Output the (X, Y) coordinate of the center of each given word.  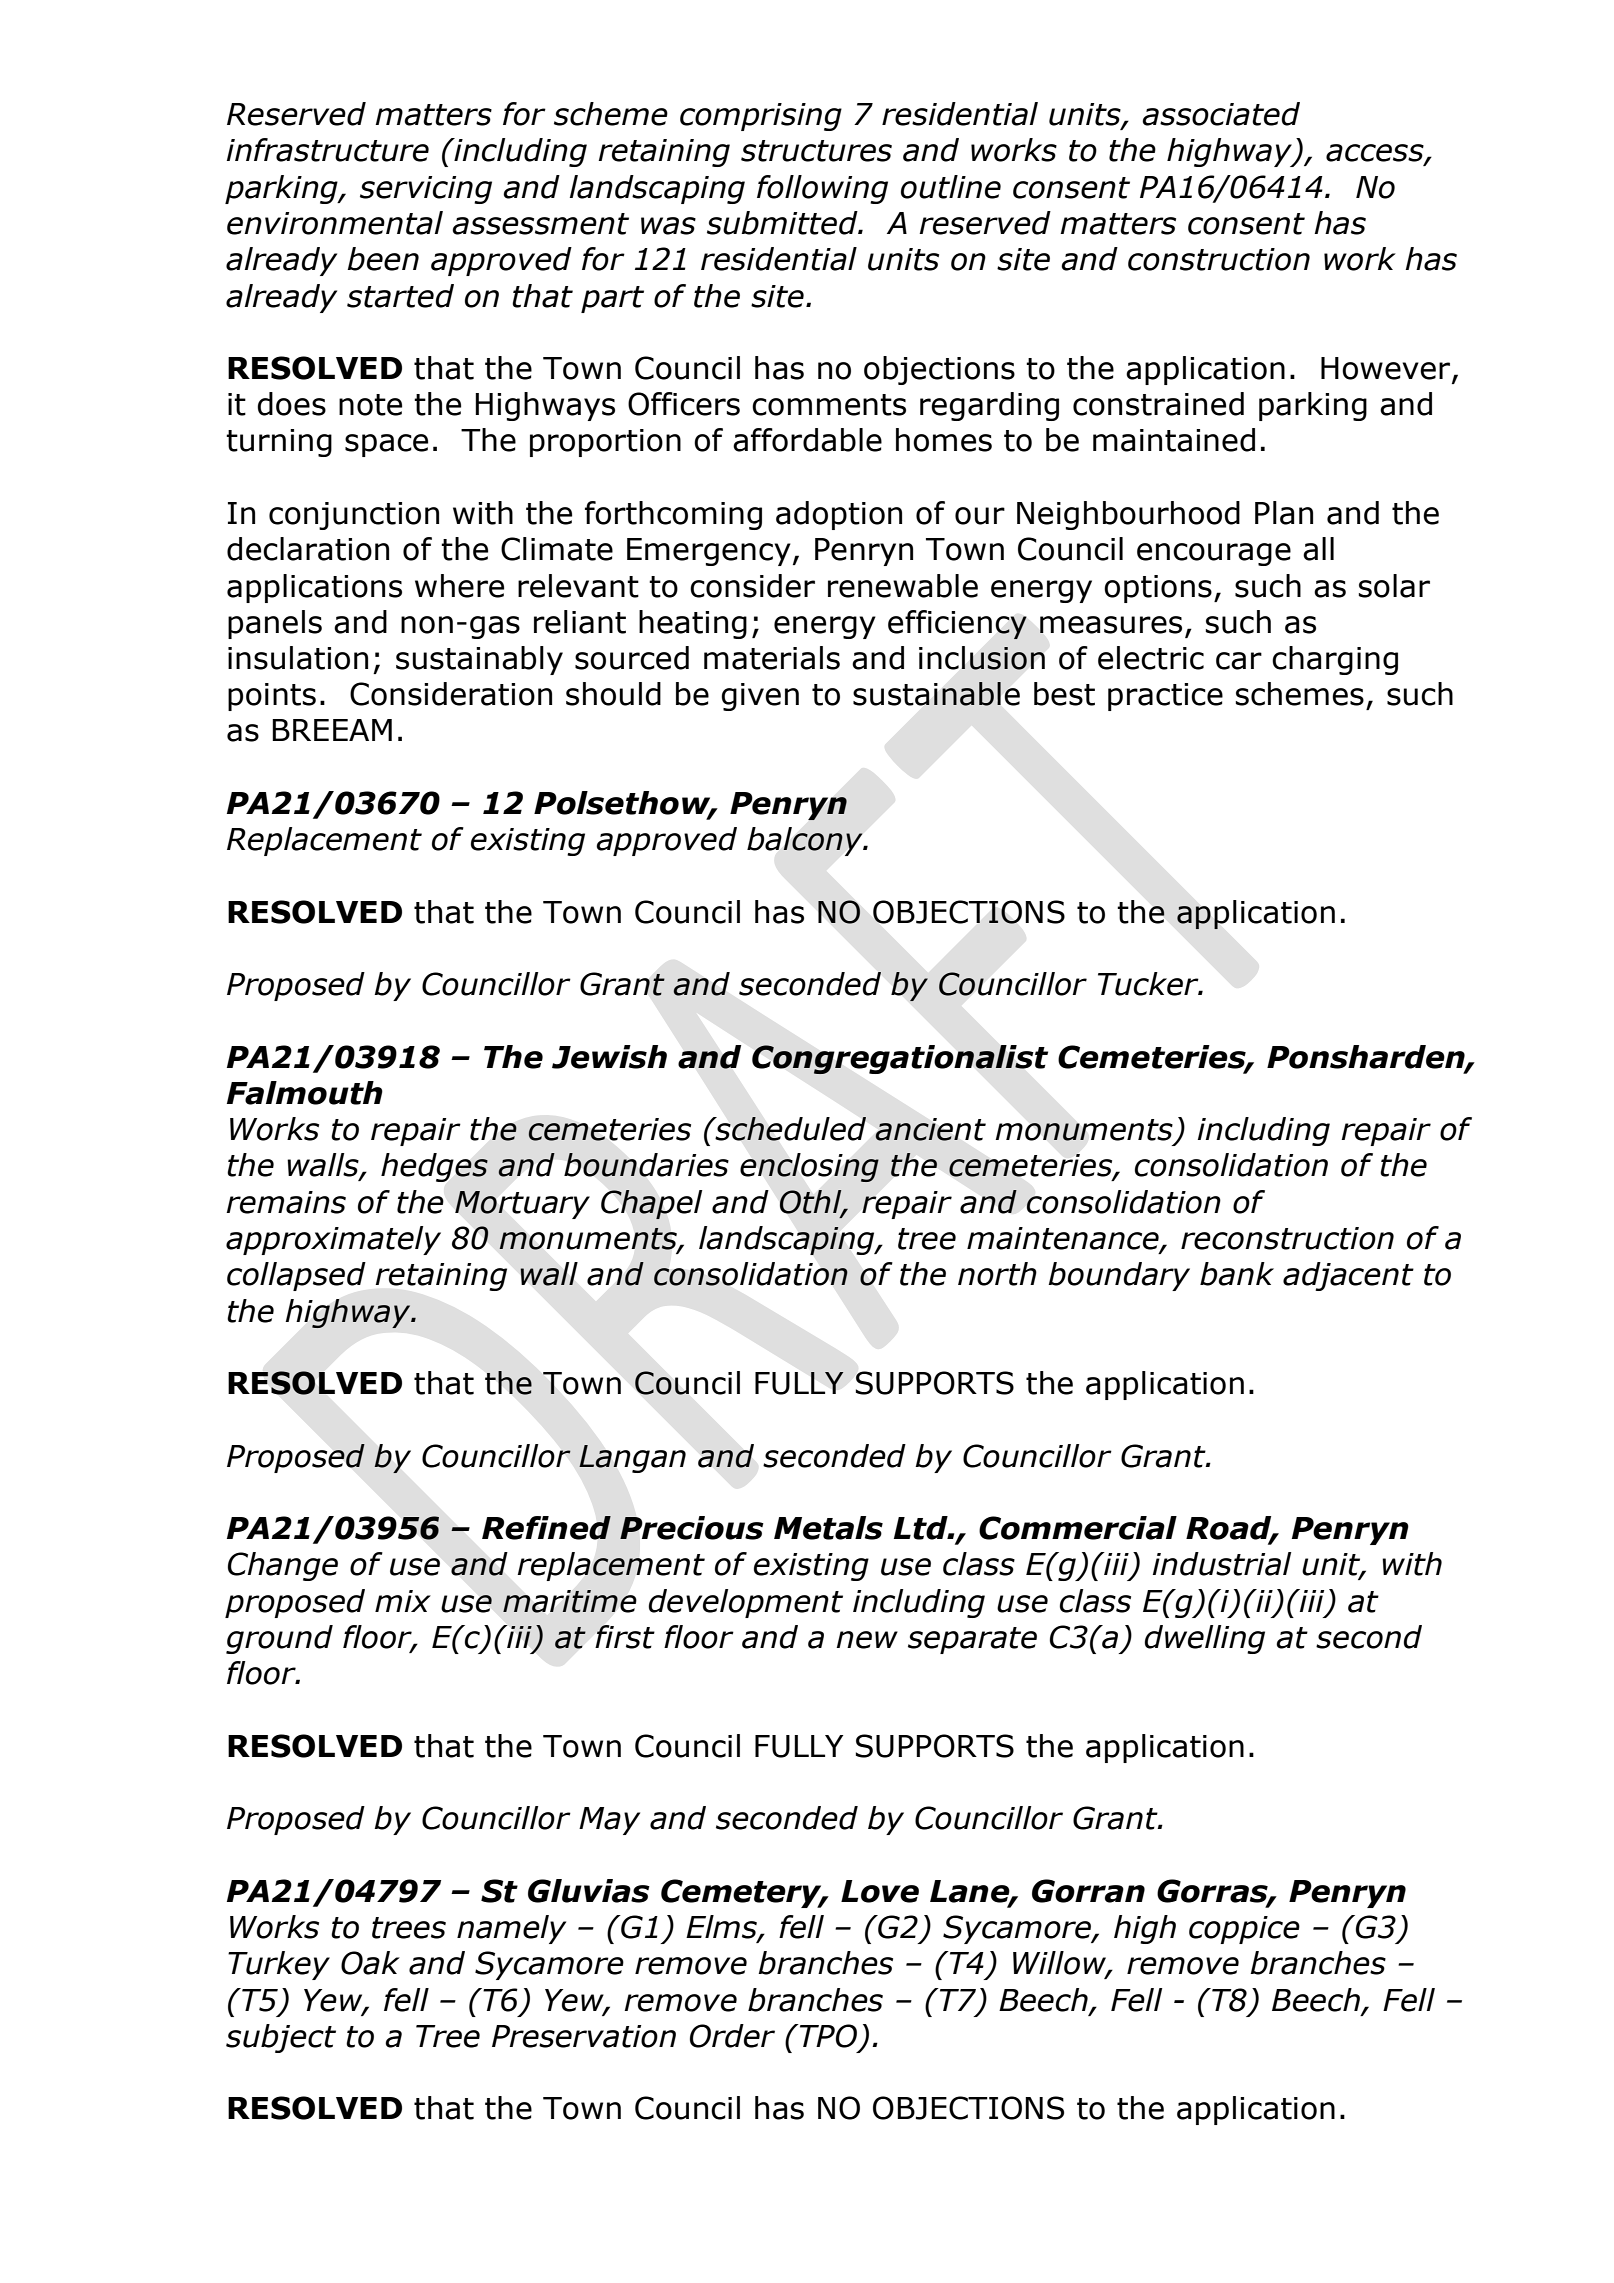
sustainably (479, 660)
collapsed (296, 1276)
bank (1237, 1274)
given (760, 697)
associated (1221, 114)
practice (1165, 697)
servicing (426, 190)
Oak (370, 1963)
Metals (828, 1528)
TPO (829, 2037)
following (822, 189)
